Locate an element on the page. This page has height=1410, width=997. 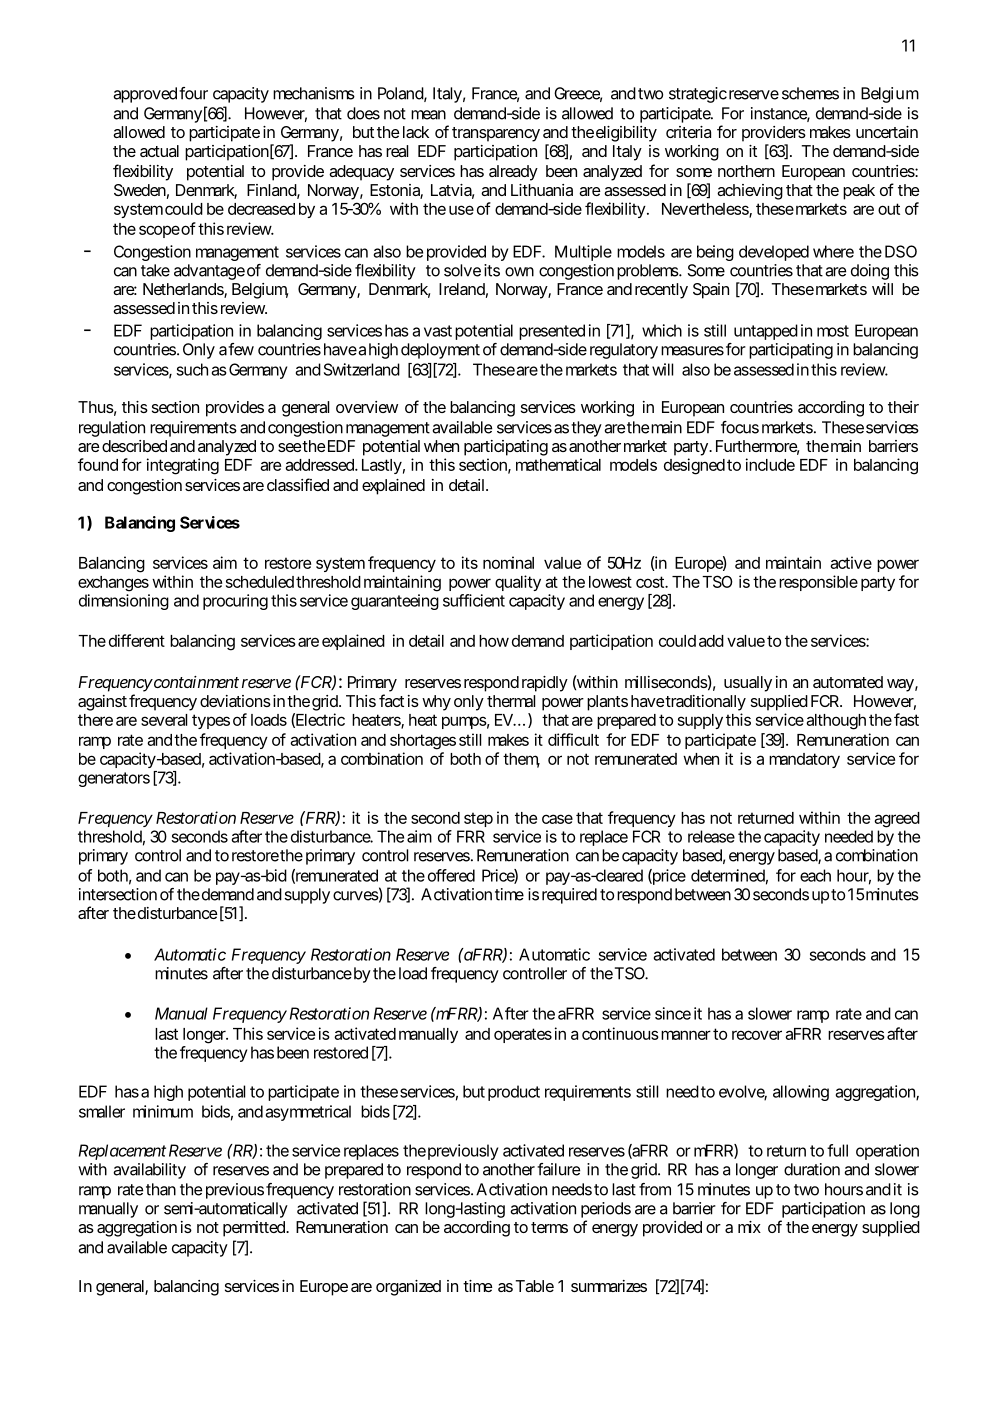
recover is located at coordinates (757, 1035).
